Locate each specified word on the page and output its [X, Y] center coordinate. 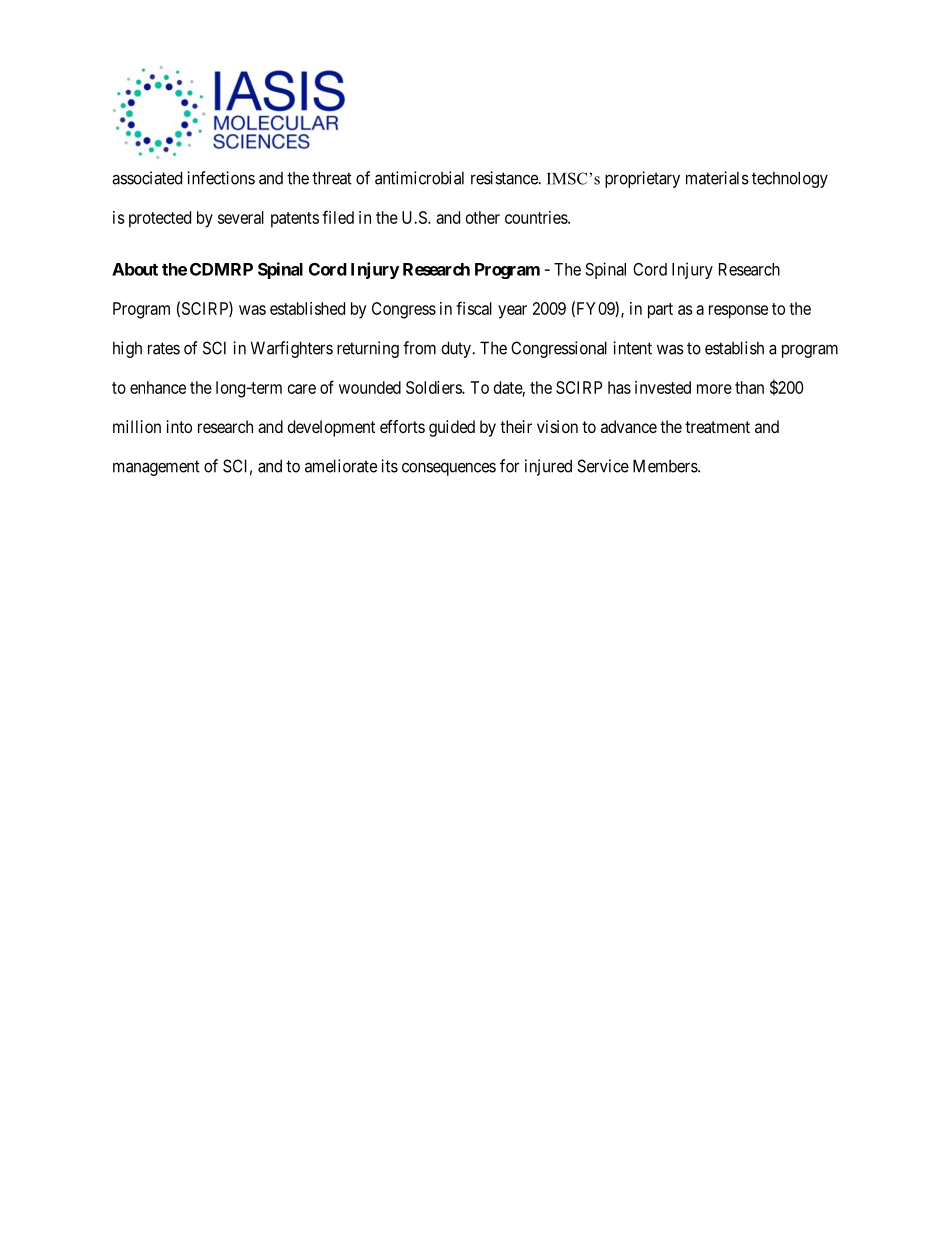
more [714, 389]
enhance [158, 387]
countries [537, 217]
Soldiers [434, 387]
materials [717, 178]
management [156, 468]
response [738, 312]
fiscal [474, 308]
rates [164, 348]
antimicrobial [419, 178]
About [135, 269]
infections [221, 178]
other [483, 217]
